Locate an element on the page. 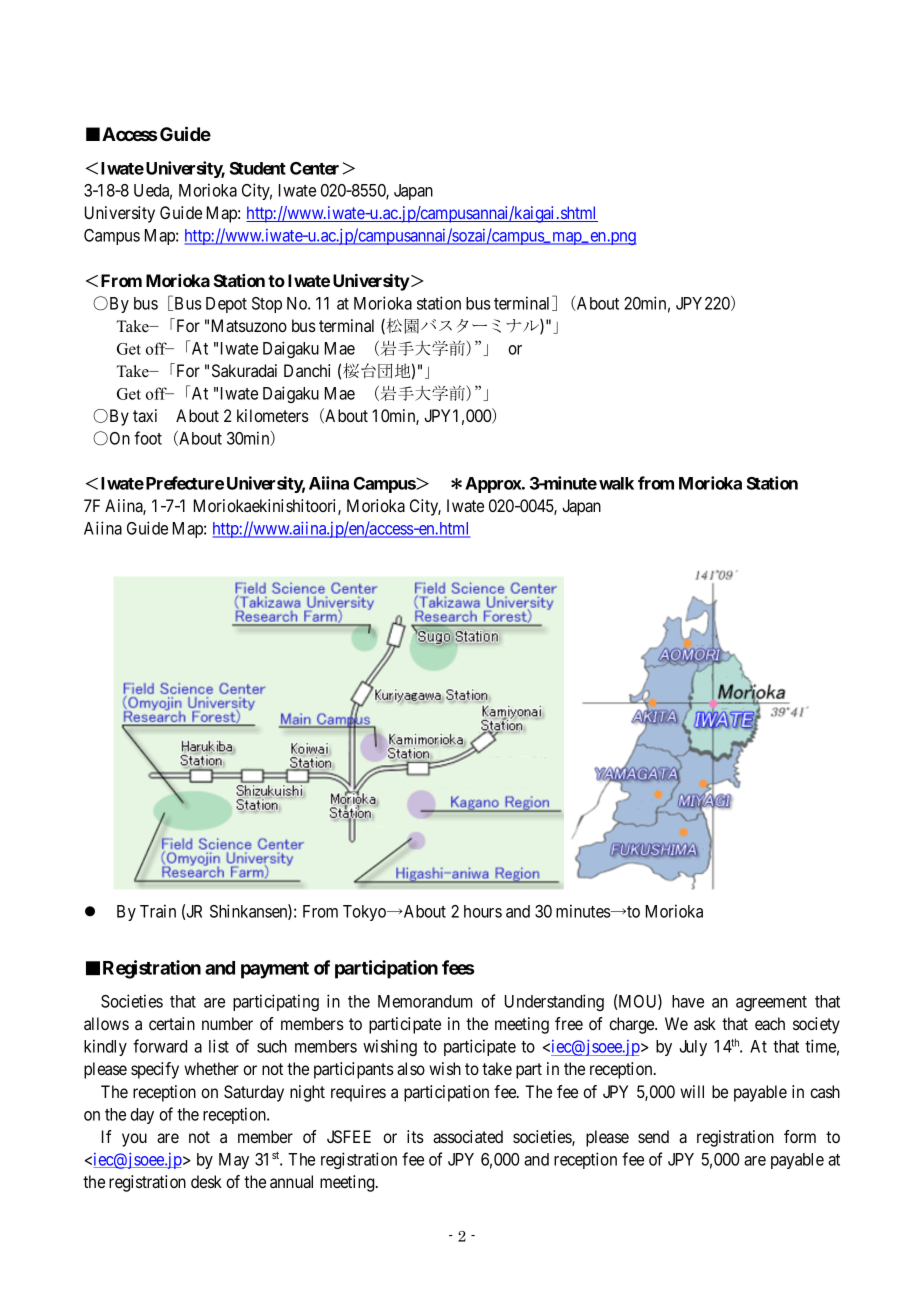  Approx is located at coordinates (494, 485).
